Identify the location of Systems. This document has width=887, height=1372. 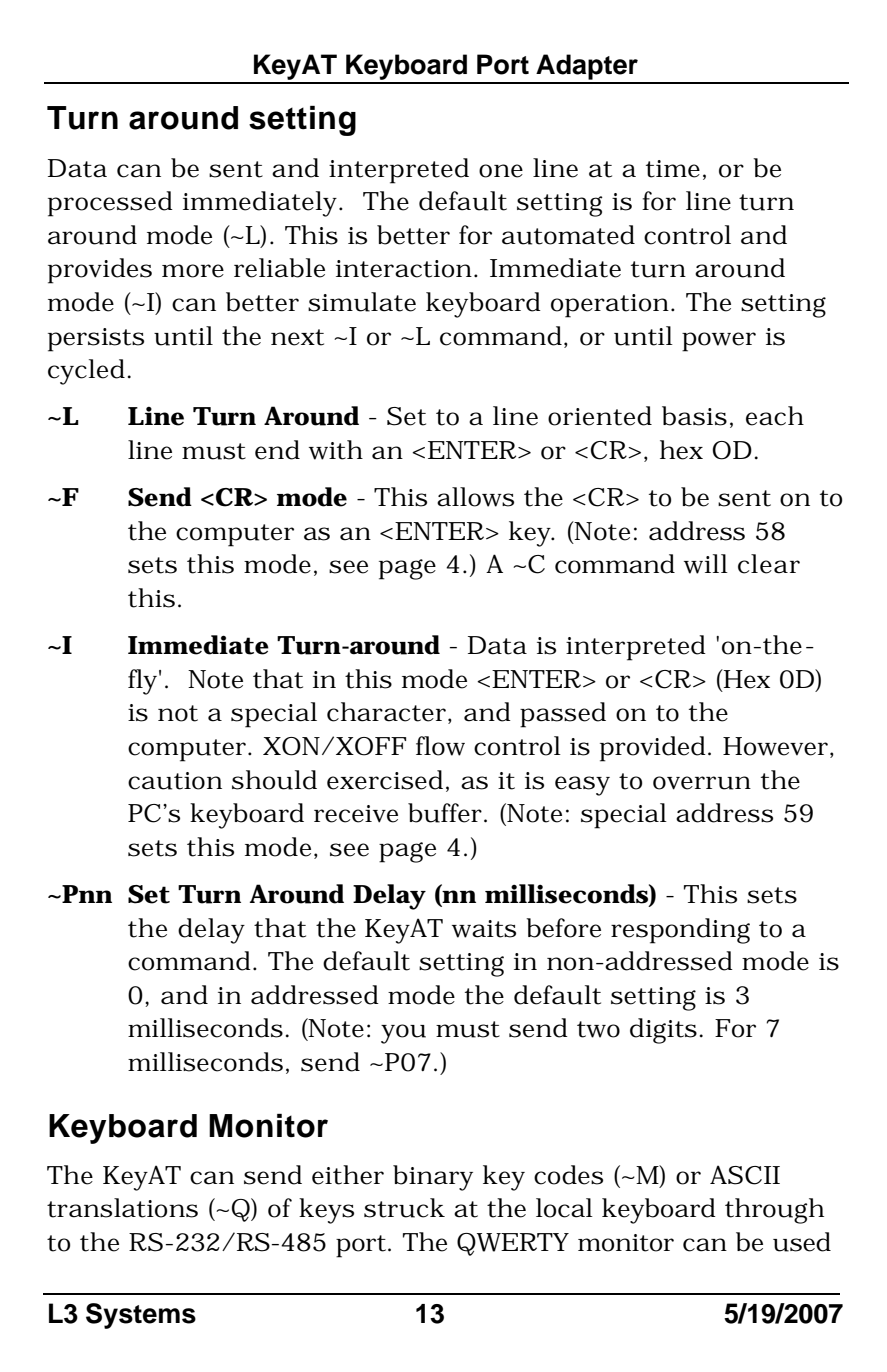
(141, 1316).
